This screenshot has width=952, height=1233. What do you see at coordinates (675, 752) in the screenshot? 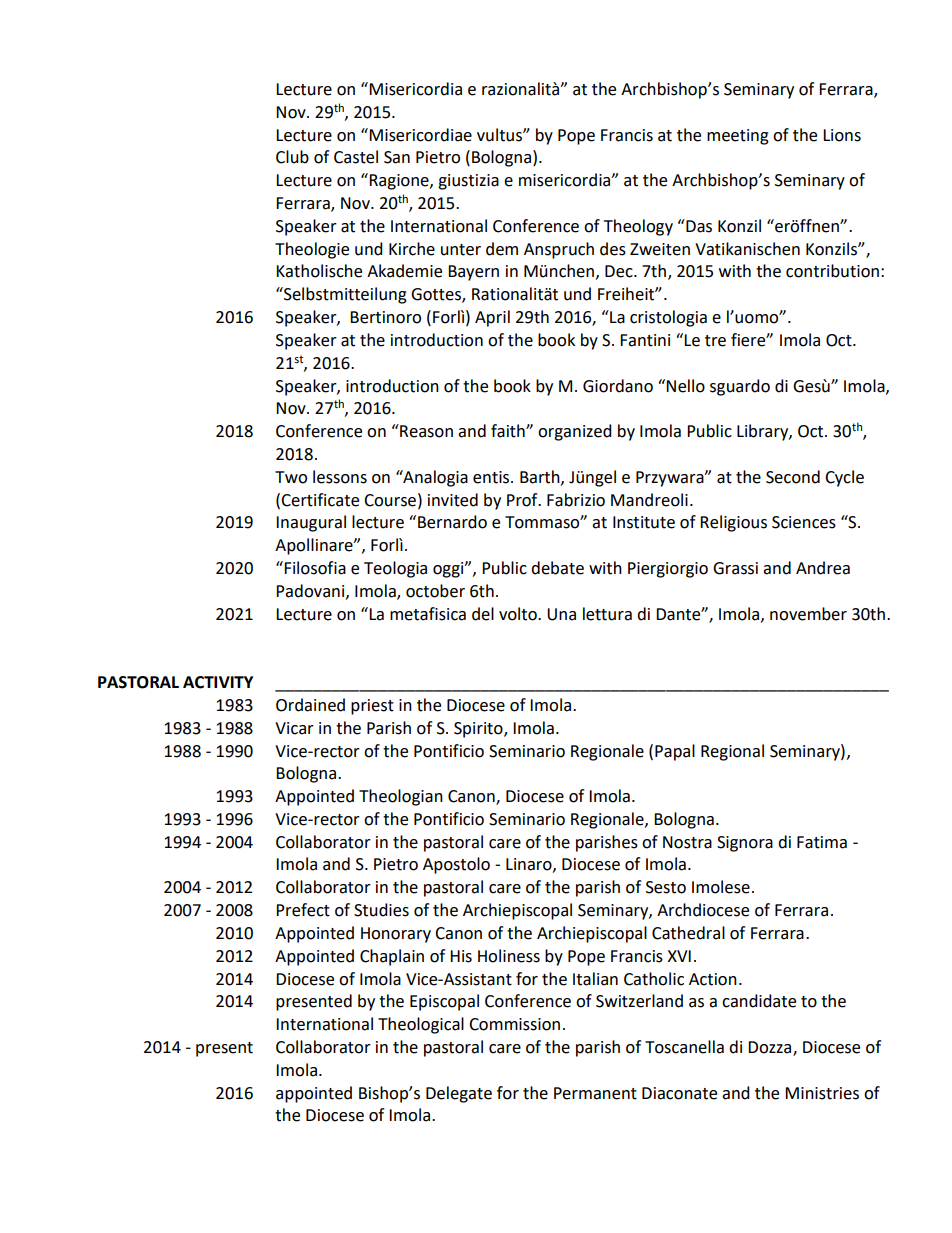
I see `Papal` at bounding box center [675, 752].
